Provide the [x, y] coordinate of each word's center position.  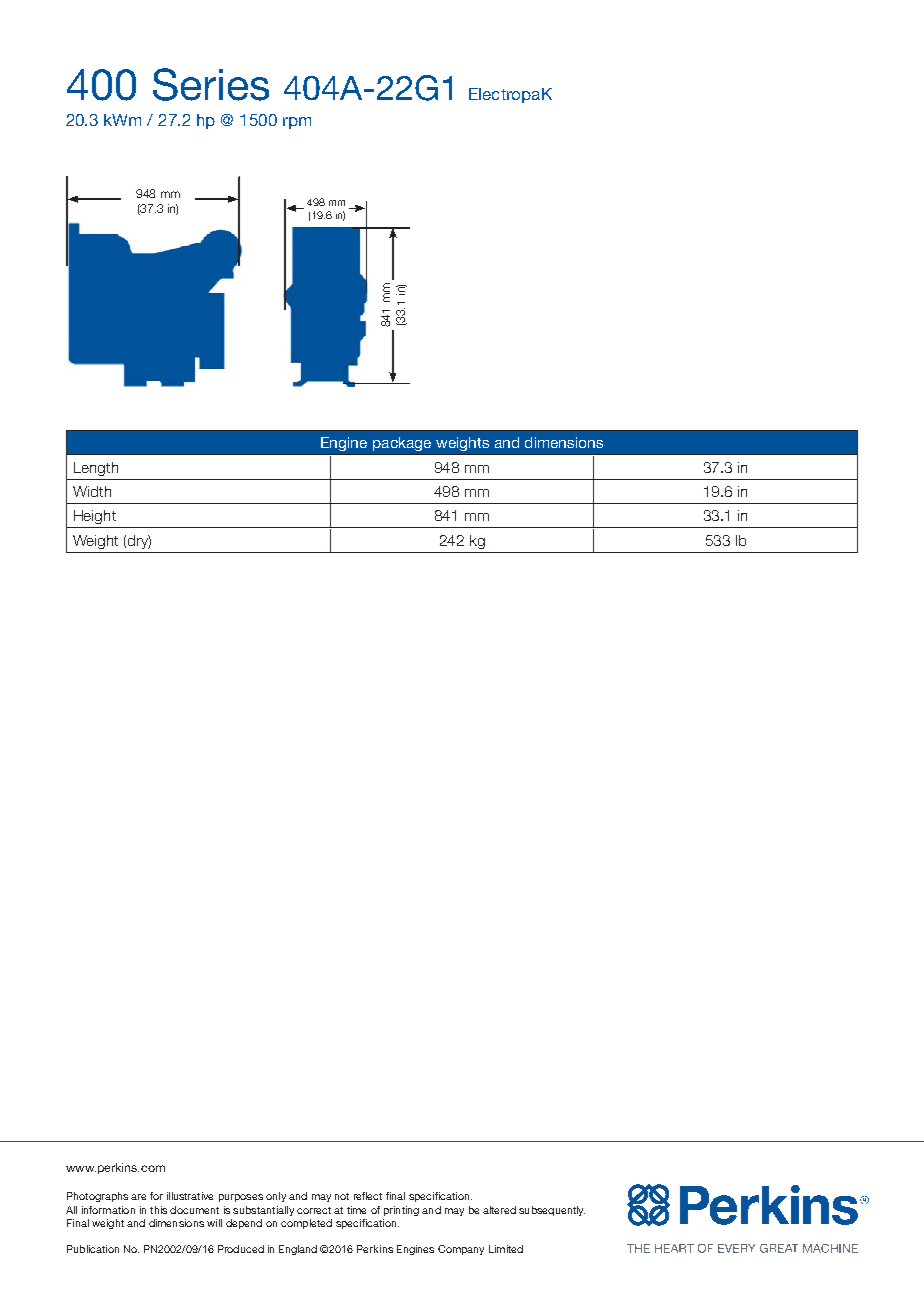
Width [92, 491]
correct [314, 1210]
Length [96, 469]
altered [499, 1210]
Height [95, 517]
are [138, 1197]
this [158, 1210]
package [402, 444]
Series [211, 84]
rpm [297, 123]
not [342, 1196]
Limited [506, 1249]
